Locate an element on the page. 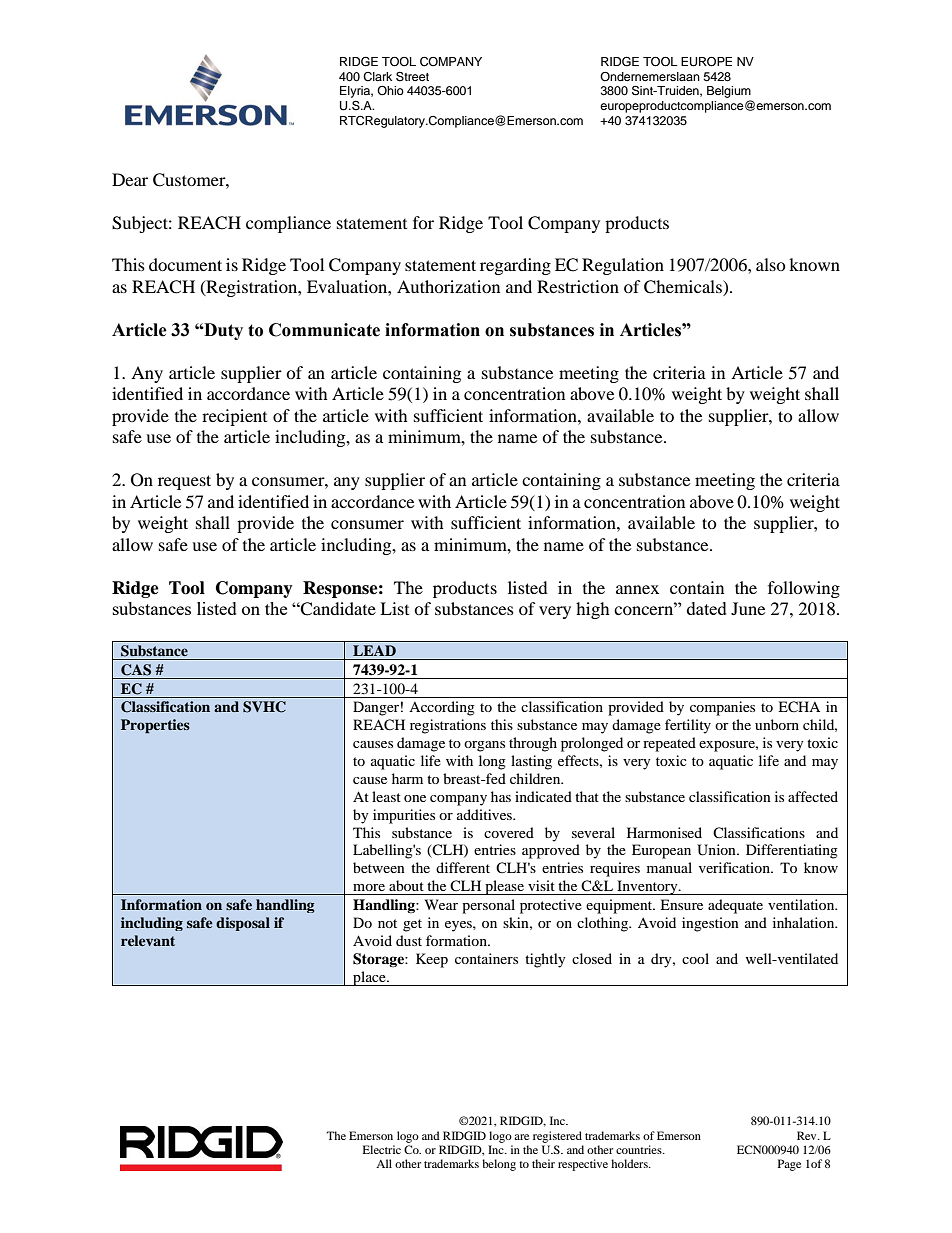  CAS is located at coordinates (136, 670).
